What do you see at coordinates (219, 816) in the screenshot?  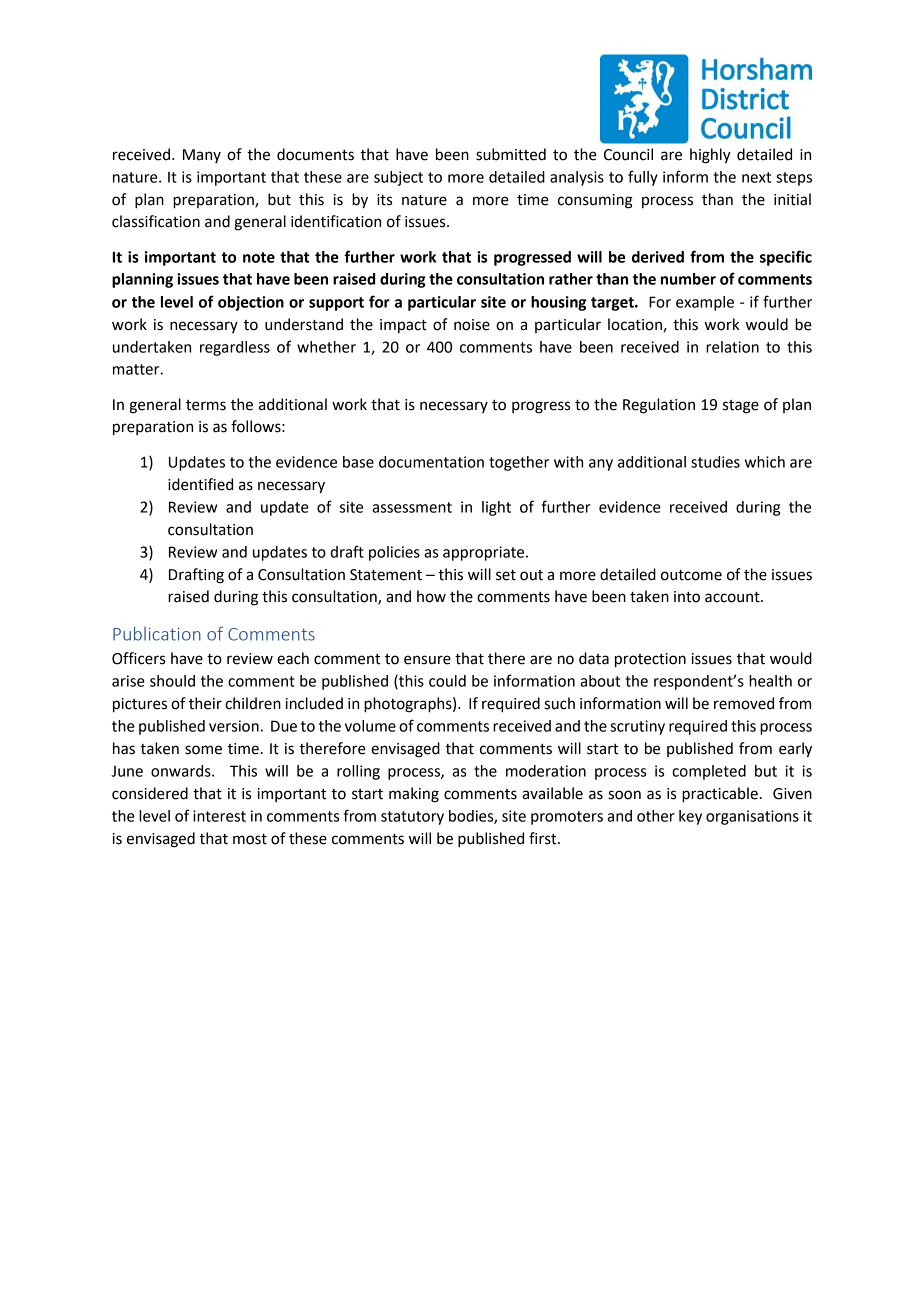 I see `interest` at bounding box center [219, 816].
